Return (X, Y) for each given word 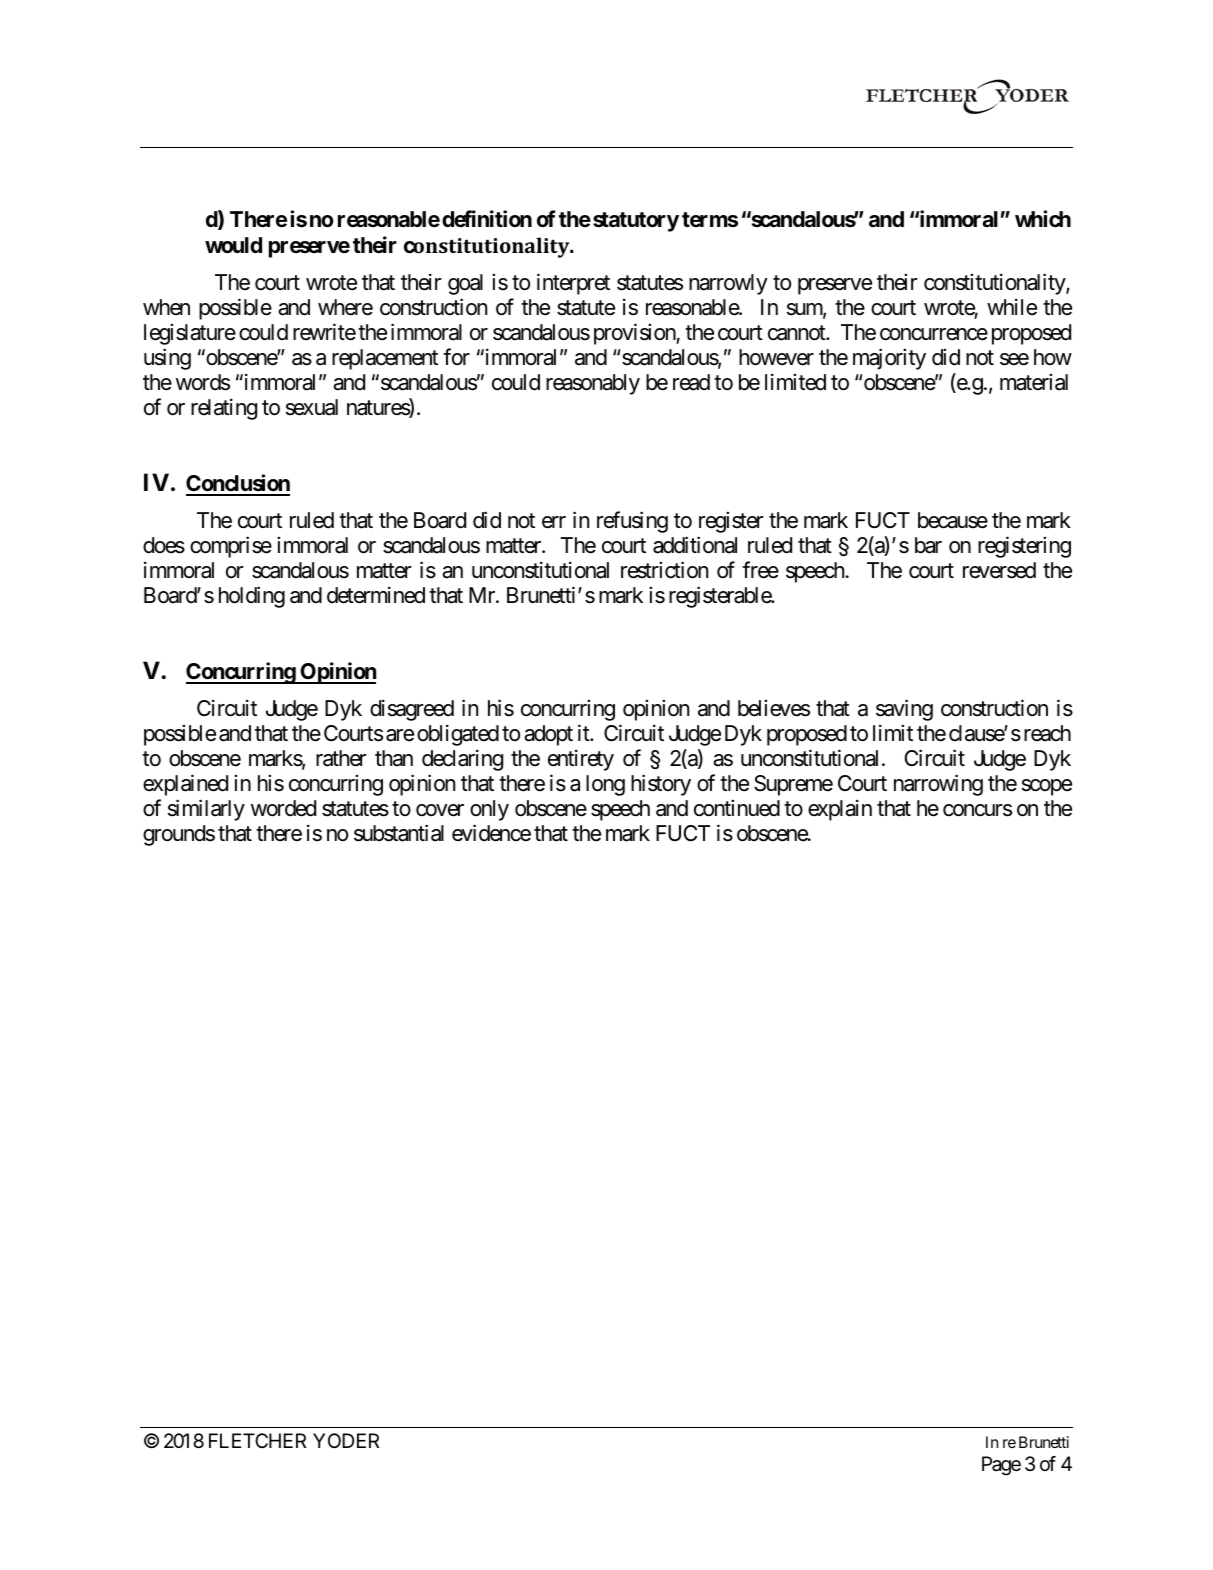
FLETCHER (257, 1440)
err (554, 522)
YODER (346, 1440)
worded (283, 808)
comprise (231, 547)
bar (928, 545)
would (233, 245)
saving (904, 710)
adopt (548, 735)
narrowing (938, 785)
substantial (399, 833)
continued (737, 808)
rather (341, 758)
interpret (573, 284)
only (489, 810)
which (1043, 218)
